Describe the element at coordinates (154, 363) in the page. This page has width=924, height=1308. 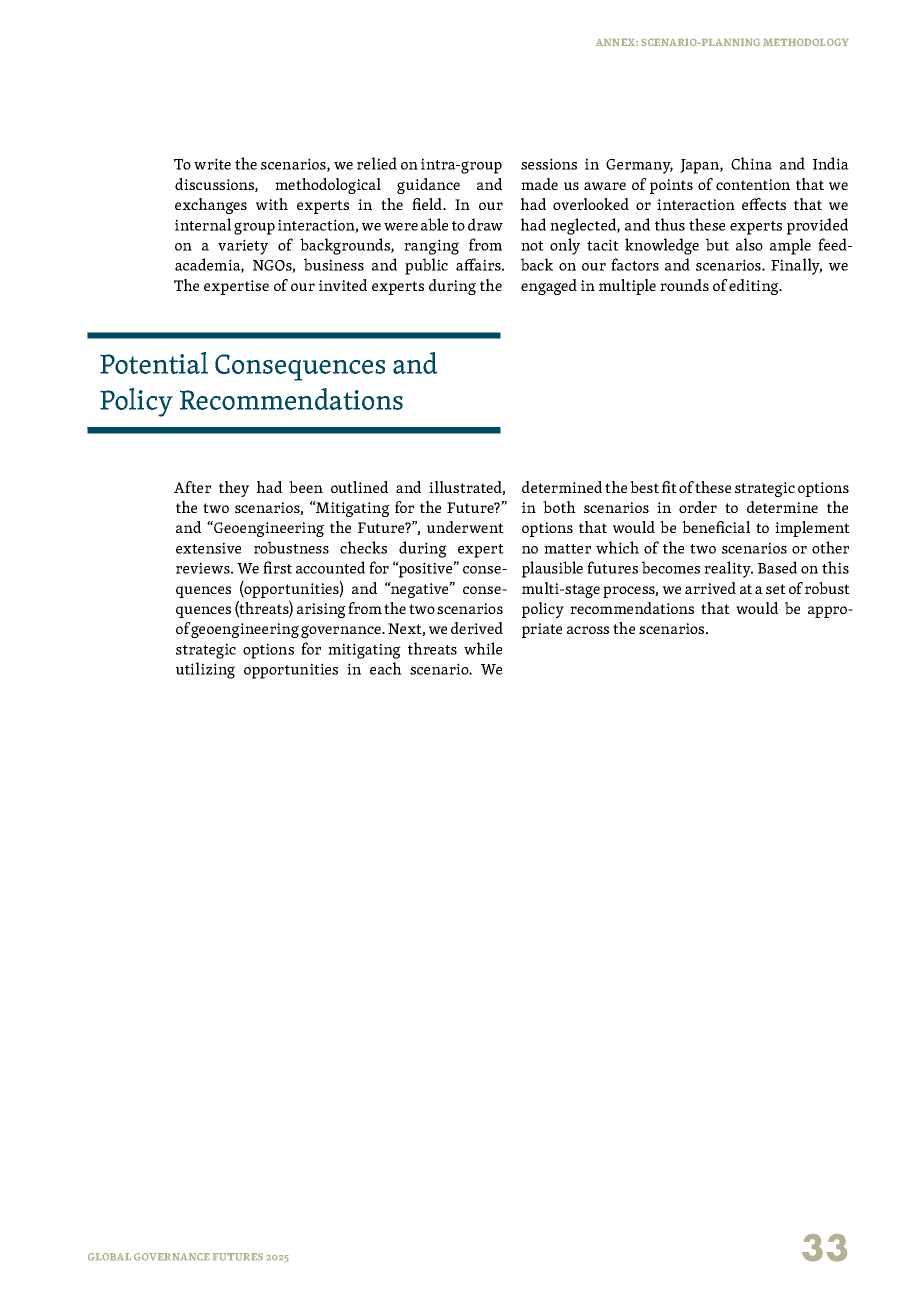
I see `Potential` at that location.
